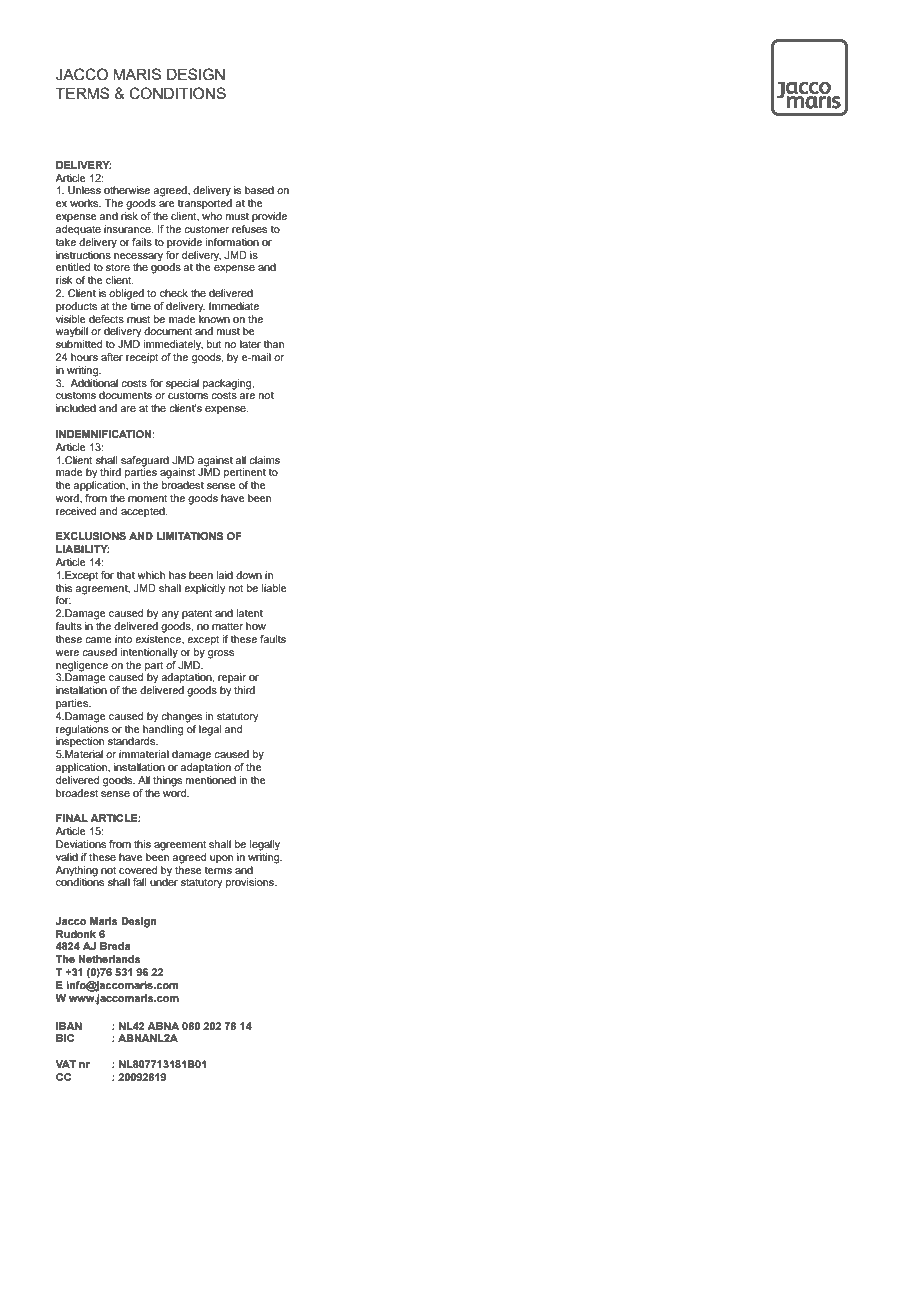  What do you see at coordinates (249, 229) in the document?
I see `refuses` at bounding box center [249, 229].
